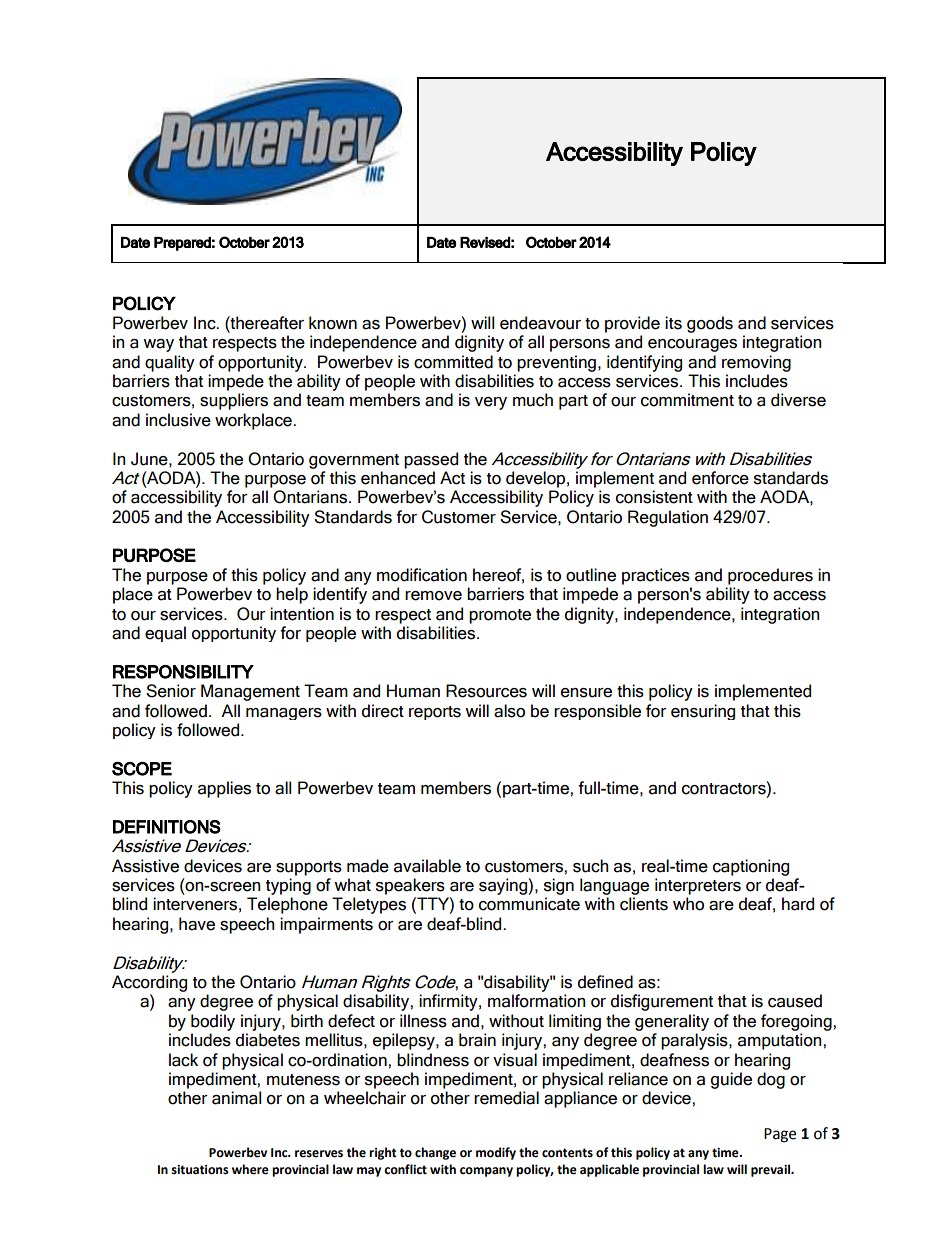 This page has width=952, height=1233. I want to click on have, so click(197, 924).
